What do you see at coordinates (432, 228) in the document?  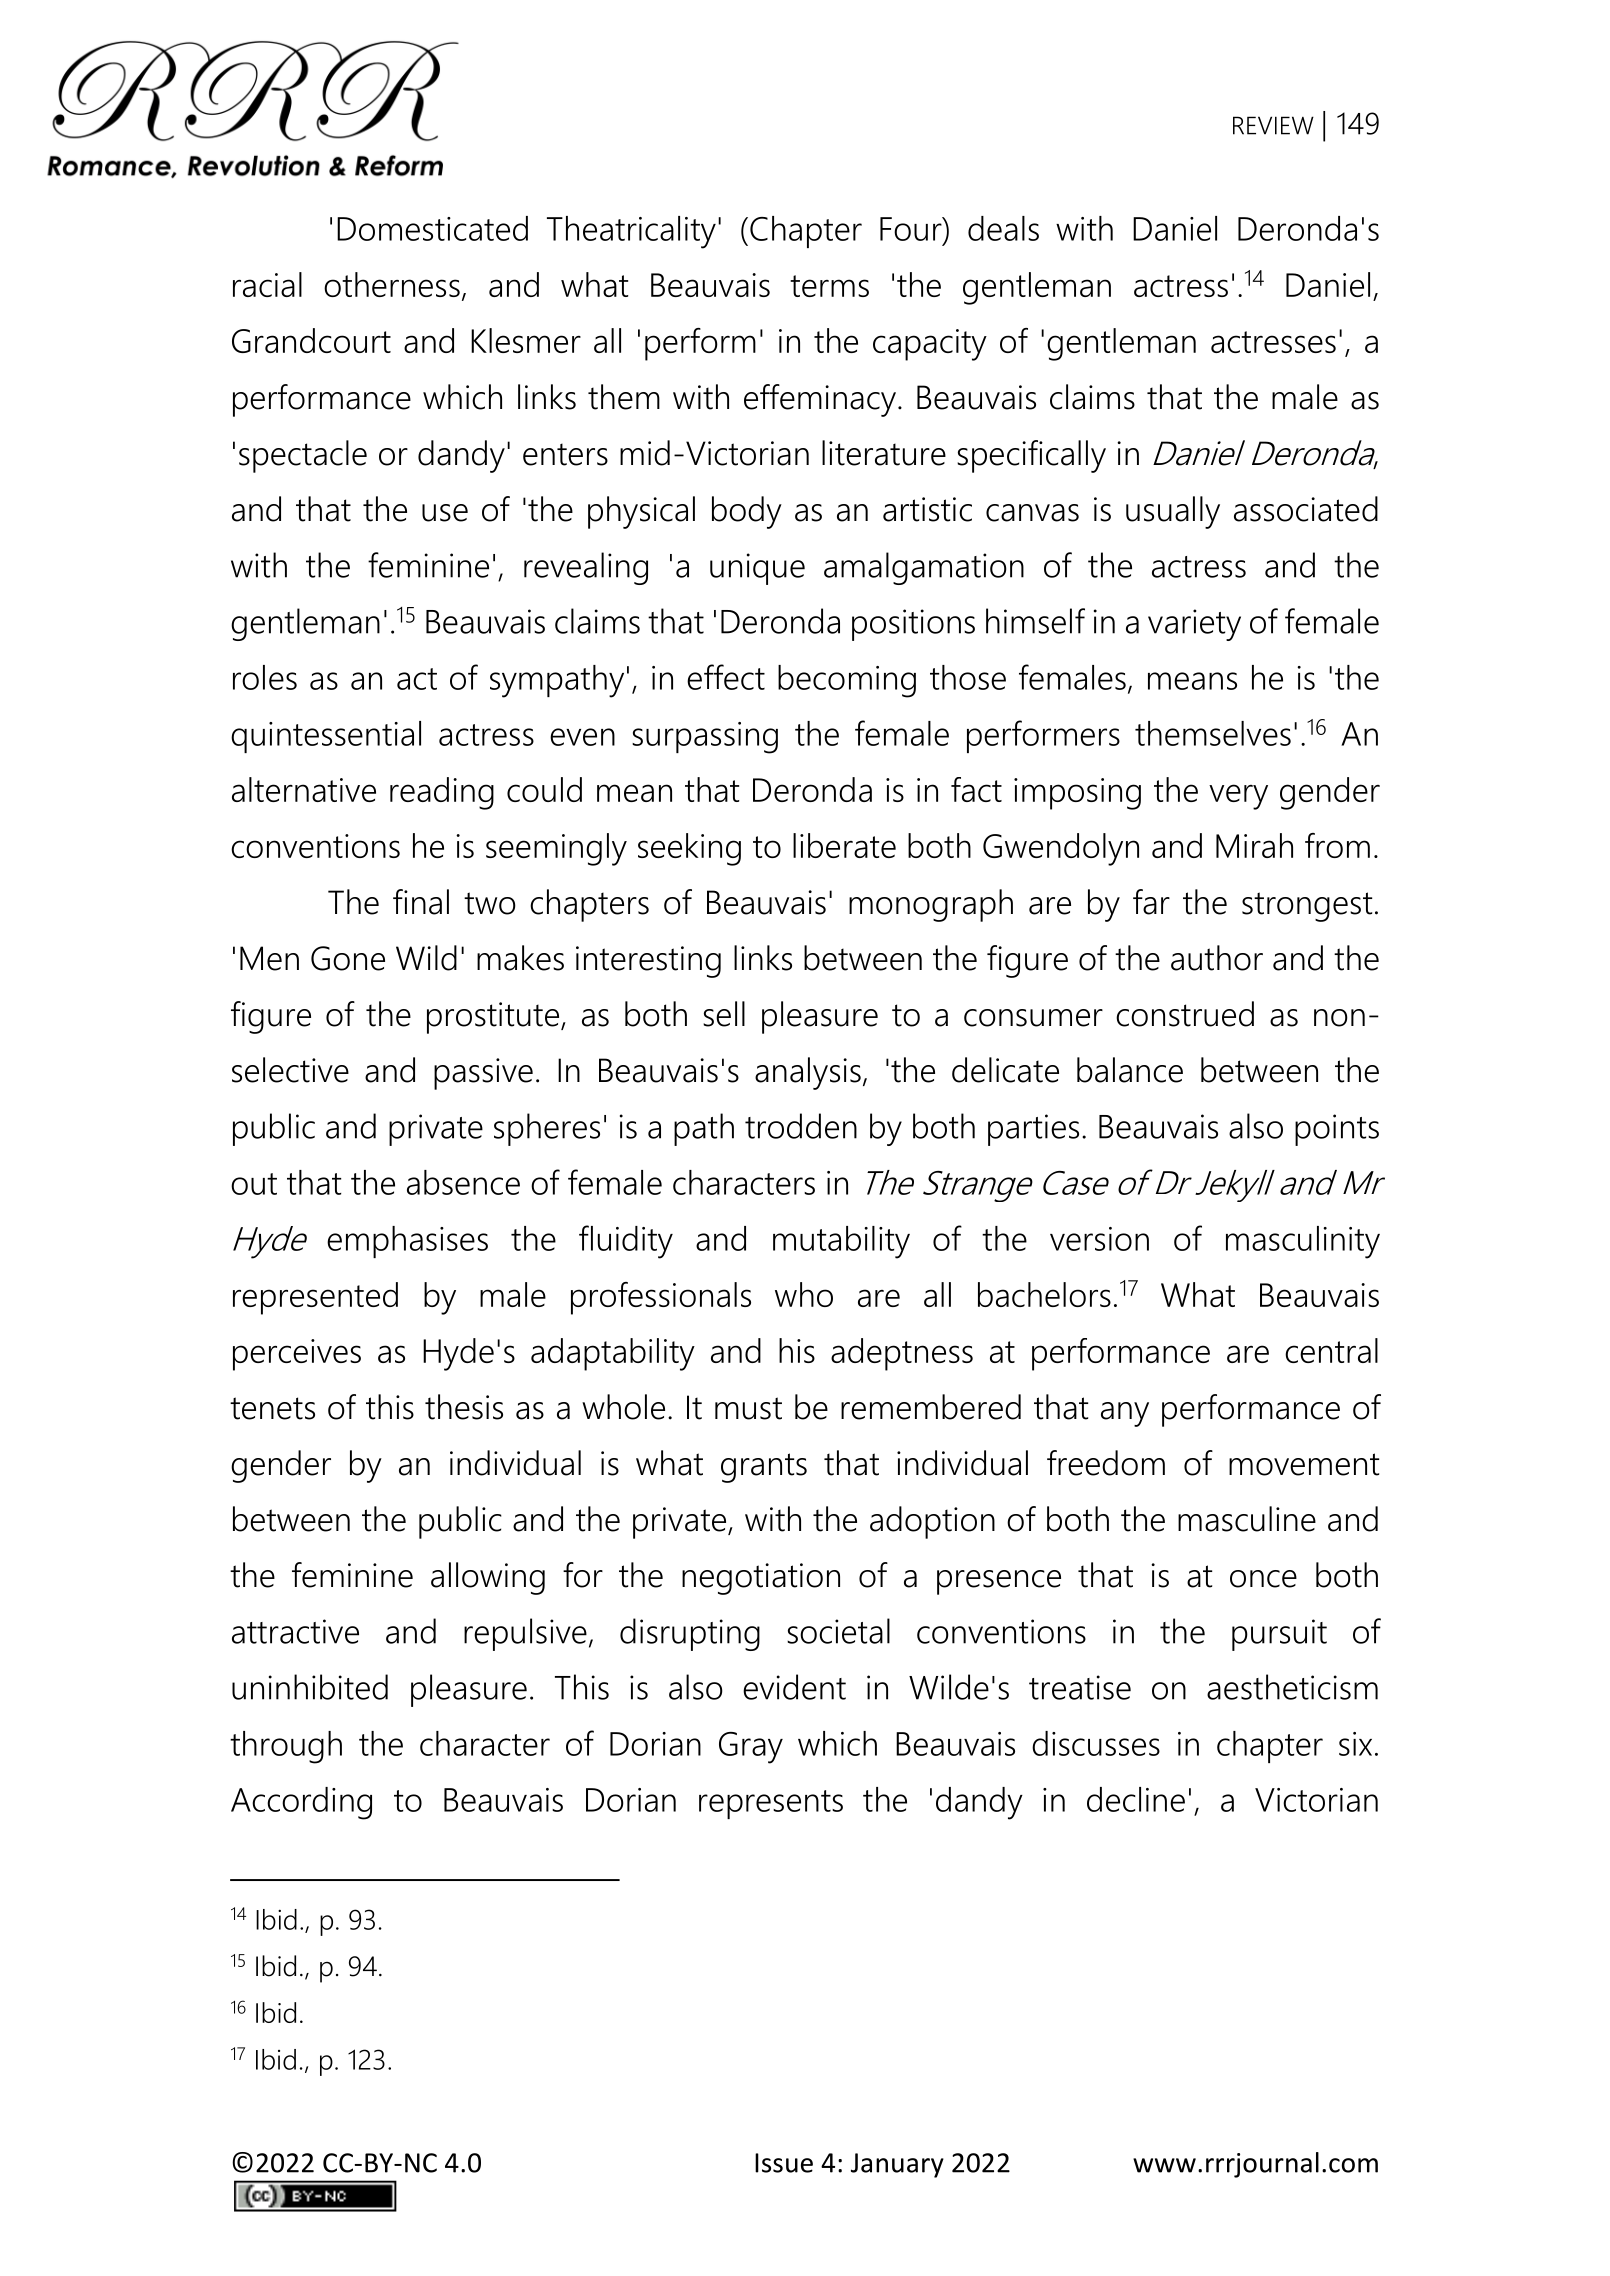 I see `Domesticated` at bounding box center [432, 228].
